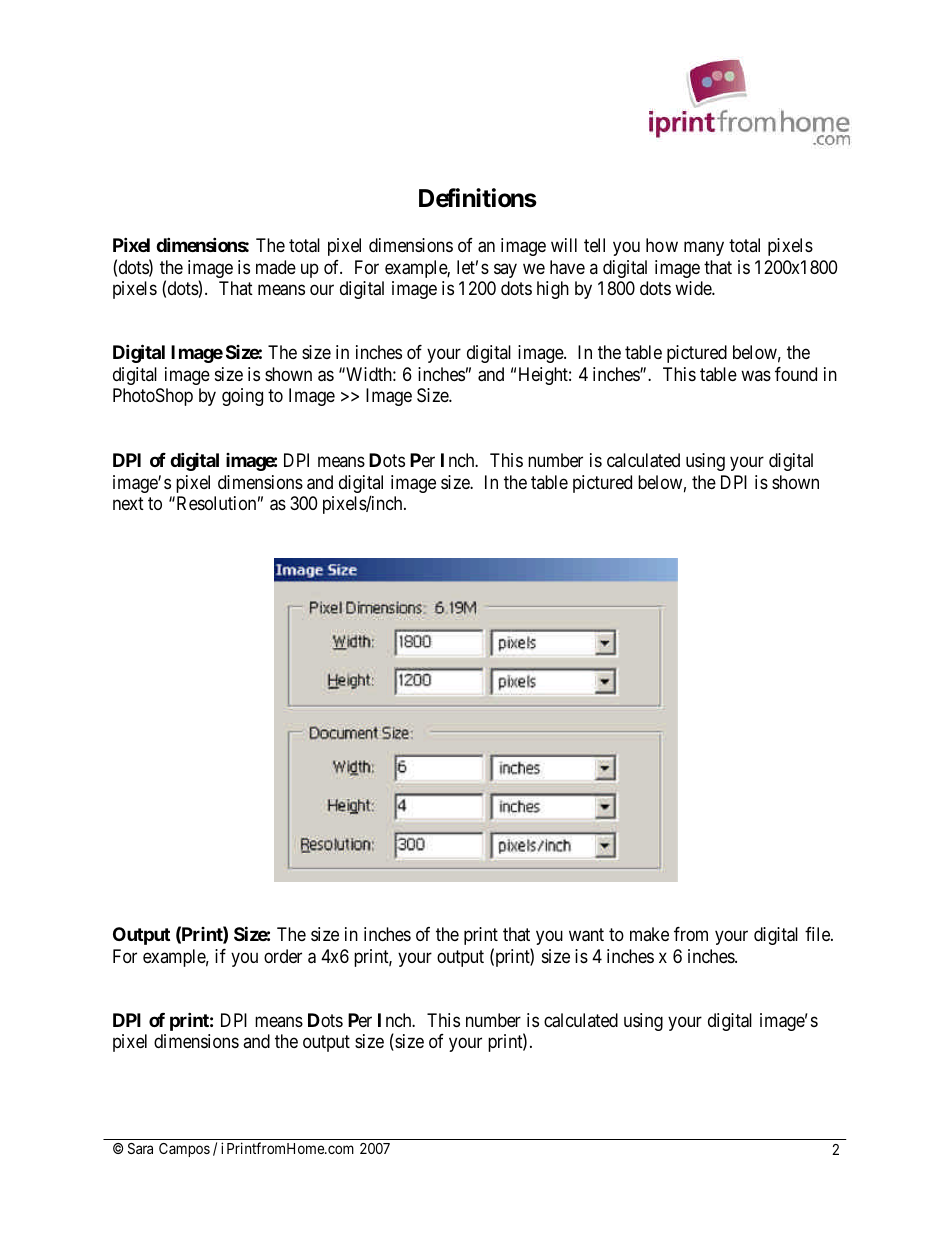 The image size is (952, 1233). What do you see at coordinates (704, 248) in the page?
I see `many` at bounding box center [704, 248].
